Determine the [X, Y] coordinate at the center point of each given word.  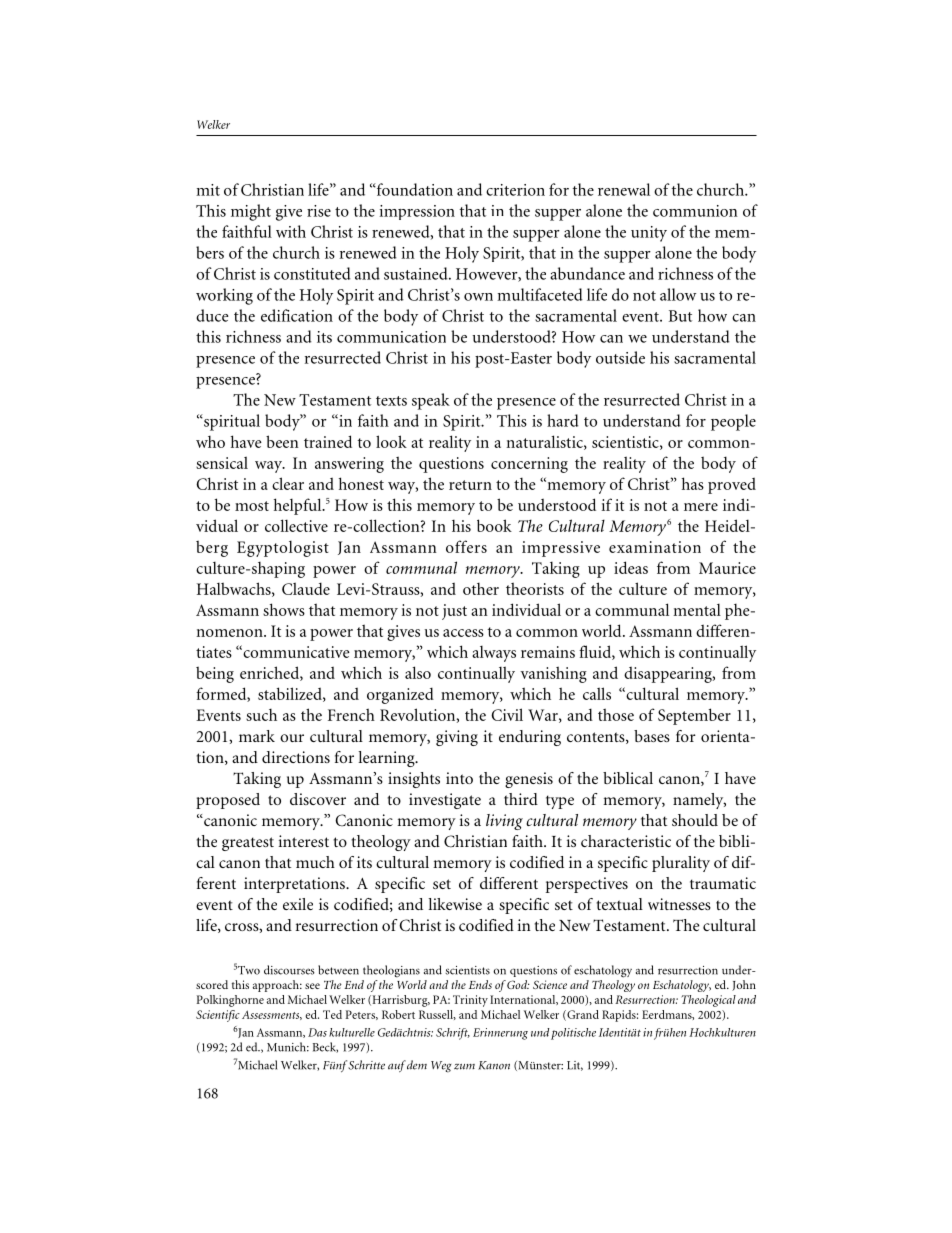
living [504, 822]
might [251, 212]
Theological [709, 1001]
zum [464, 1067]
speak [431, 401]
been [282, 441]
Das [317, 1032]
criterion [515, 190]
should [695, 820]
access [463, 633]
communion [695, 211]
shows [284, 609]
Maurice [727, 568]
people [733, 422]
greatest [248, 844]
